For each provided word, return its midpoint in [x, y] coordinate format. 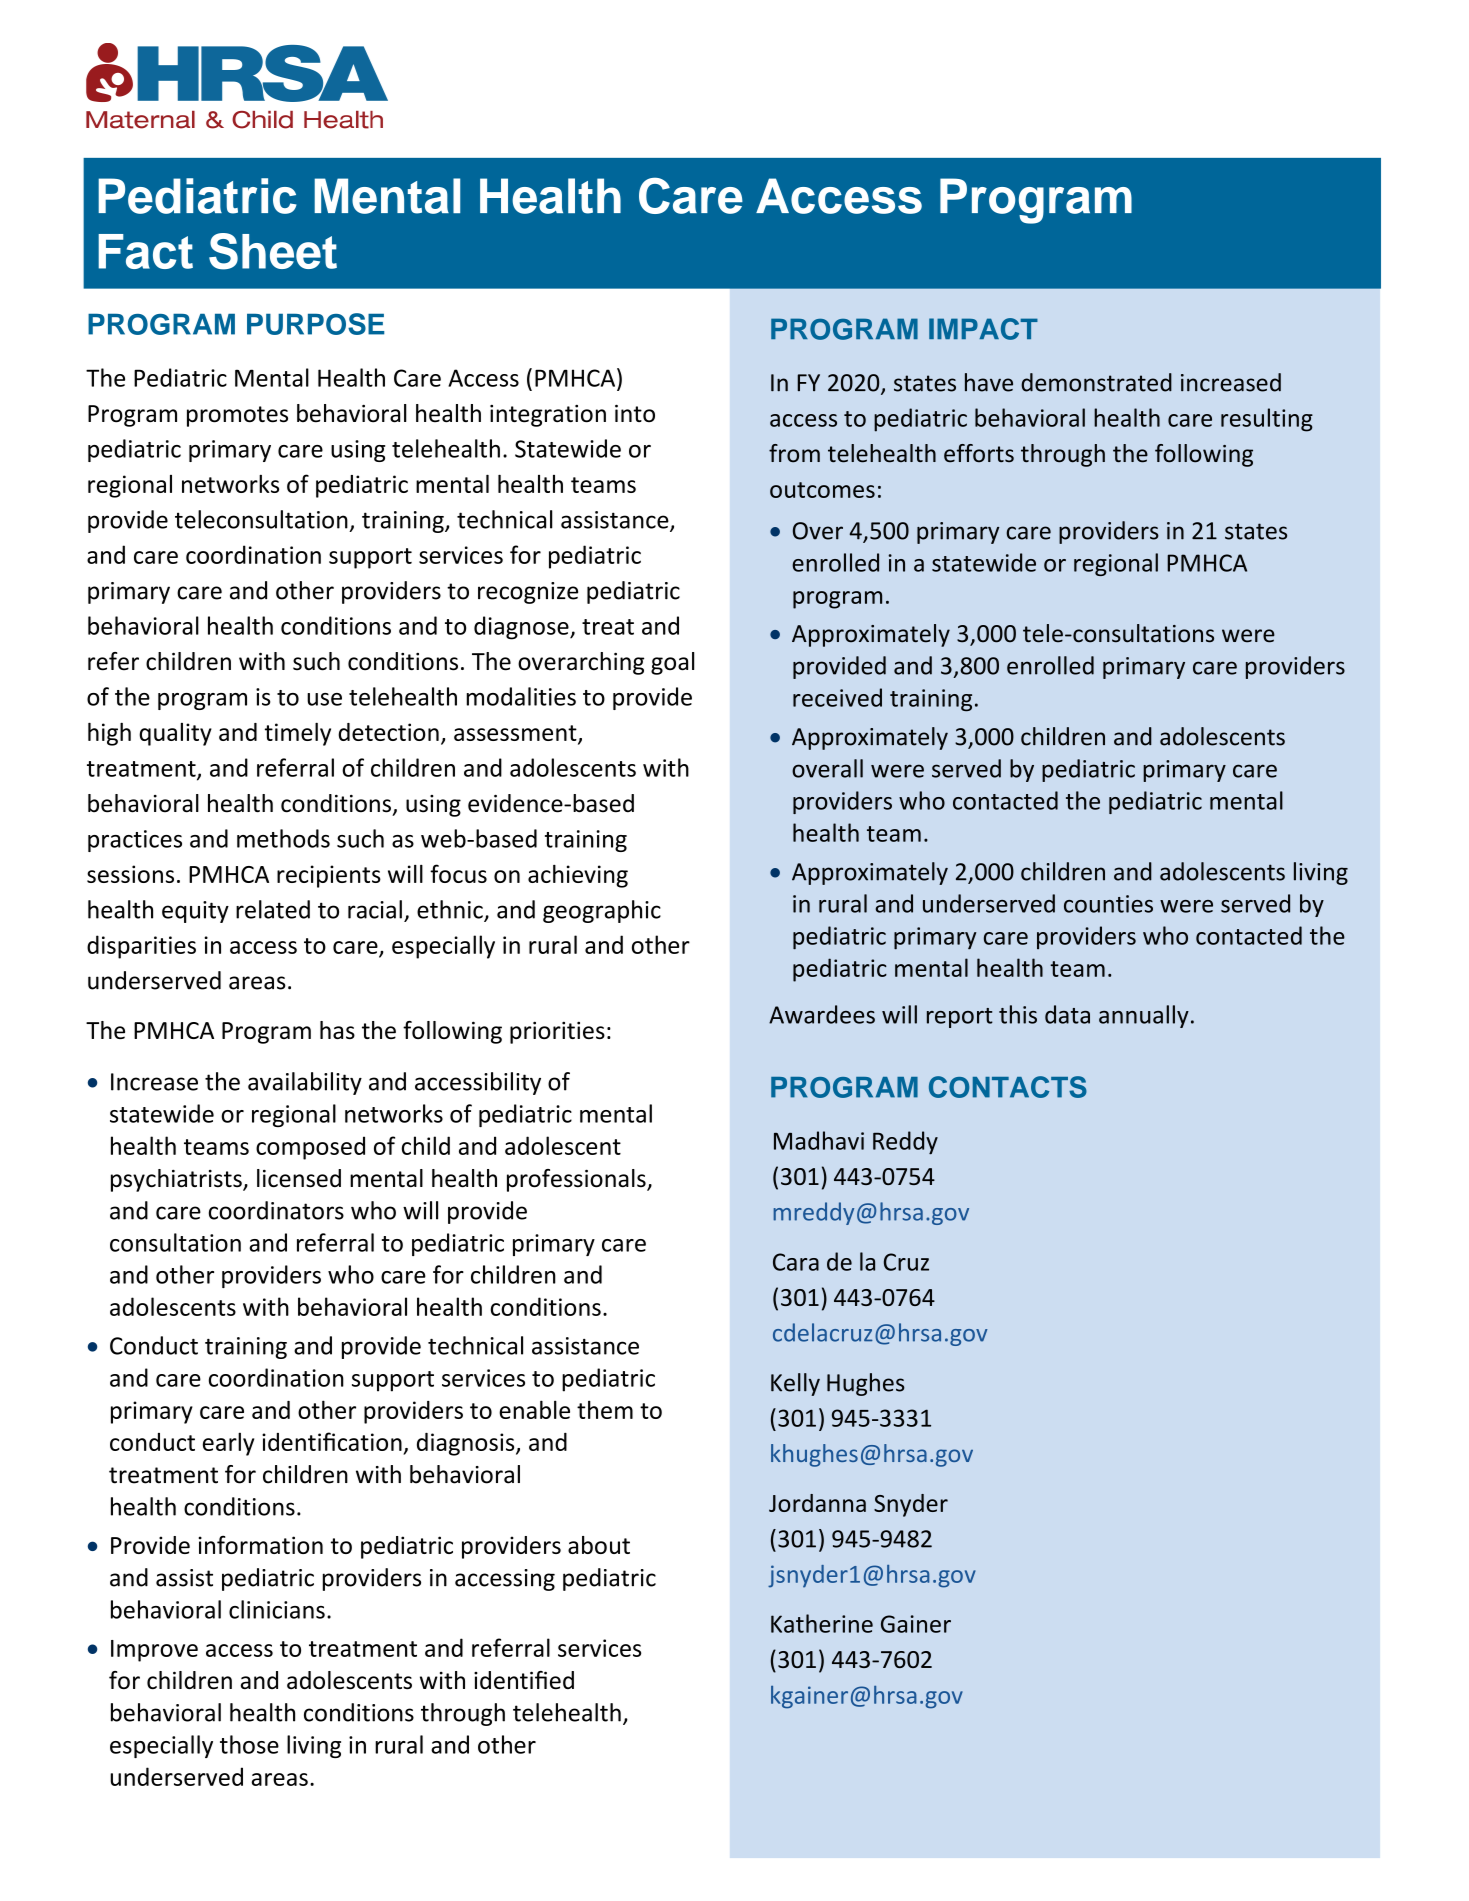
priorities [557, 1032]
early [228, 1444]
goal [672, 663]
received [837, 697]
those [249, 1744]
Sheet [273, 251]
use [324, 699]
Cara [796, 1262]
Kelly [795, 1384]
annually [1144, 1016]
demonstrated [1096, 382]
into [635, 413]
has [337, 1030]
